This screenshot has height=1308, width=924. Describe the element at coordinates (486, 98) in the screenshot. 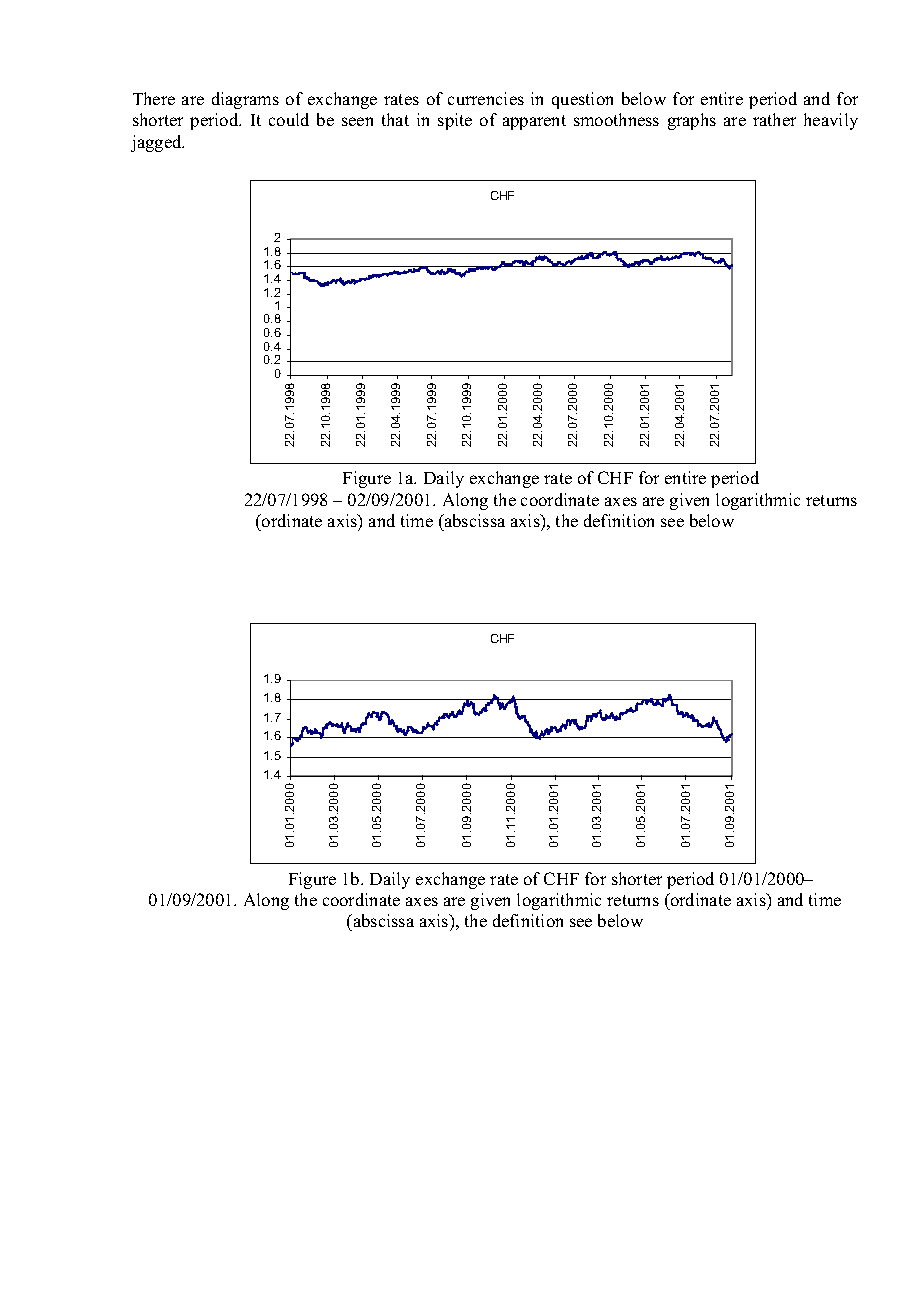

I see `currencies` at that location.
